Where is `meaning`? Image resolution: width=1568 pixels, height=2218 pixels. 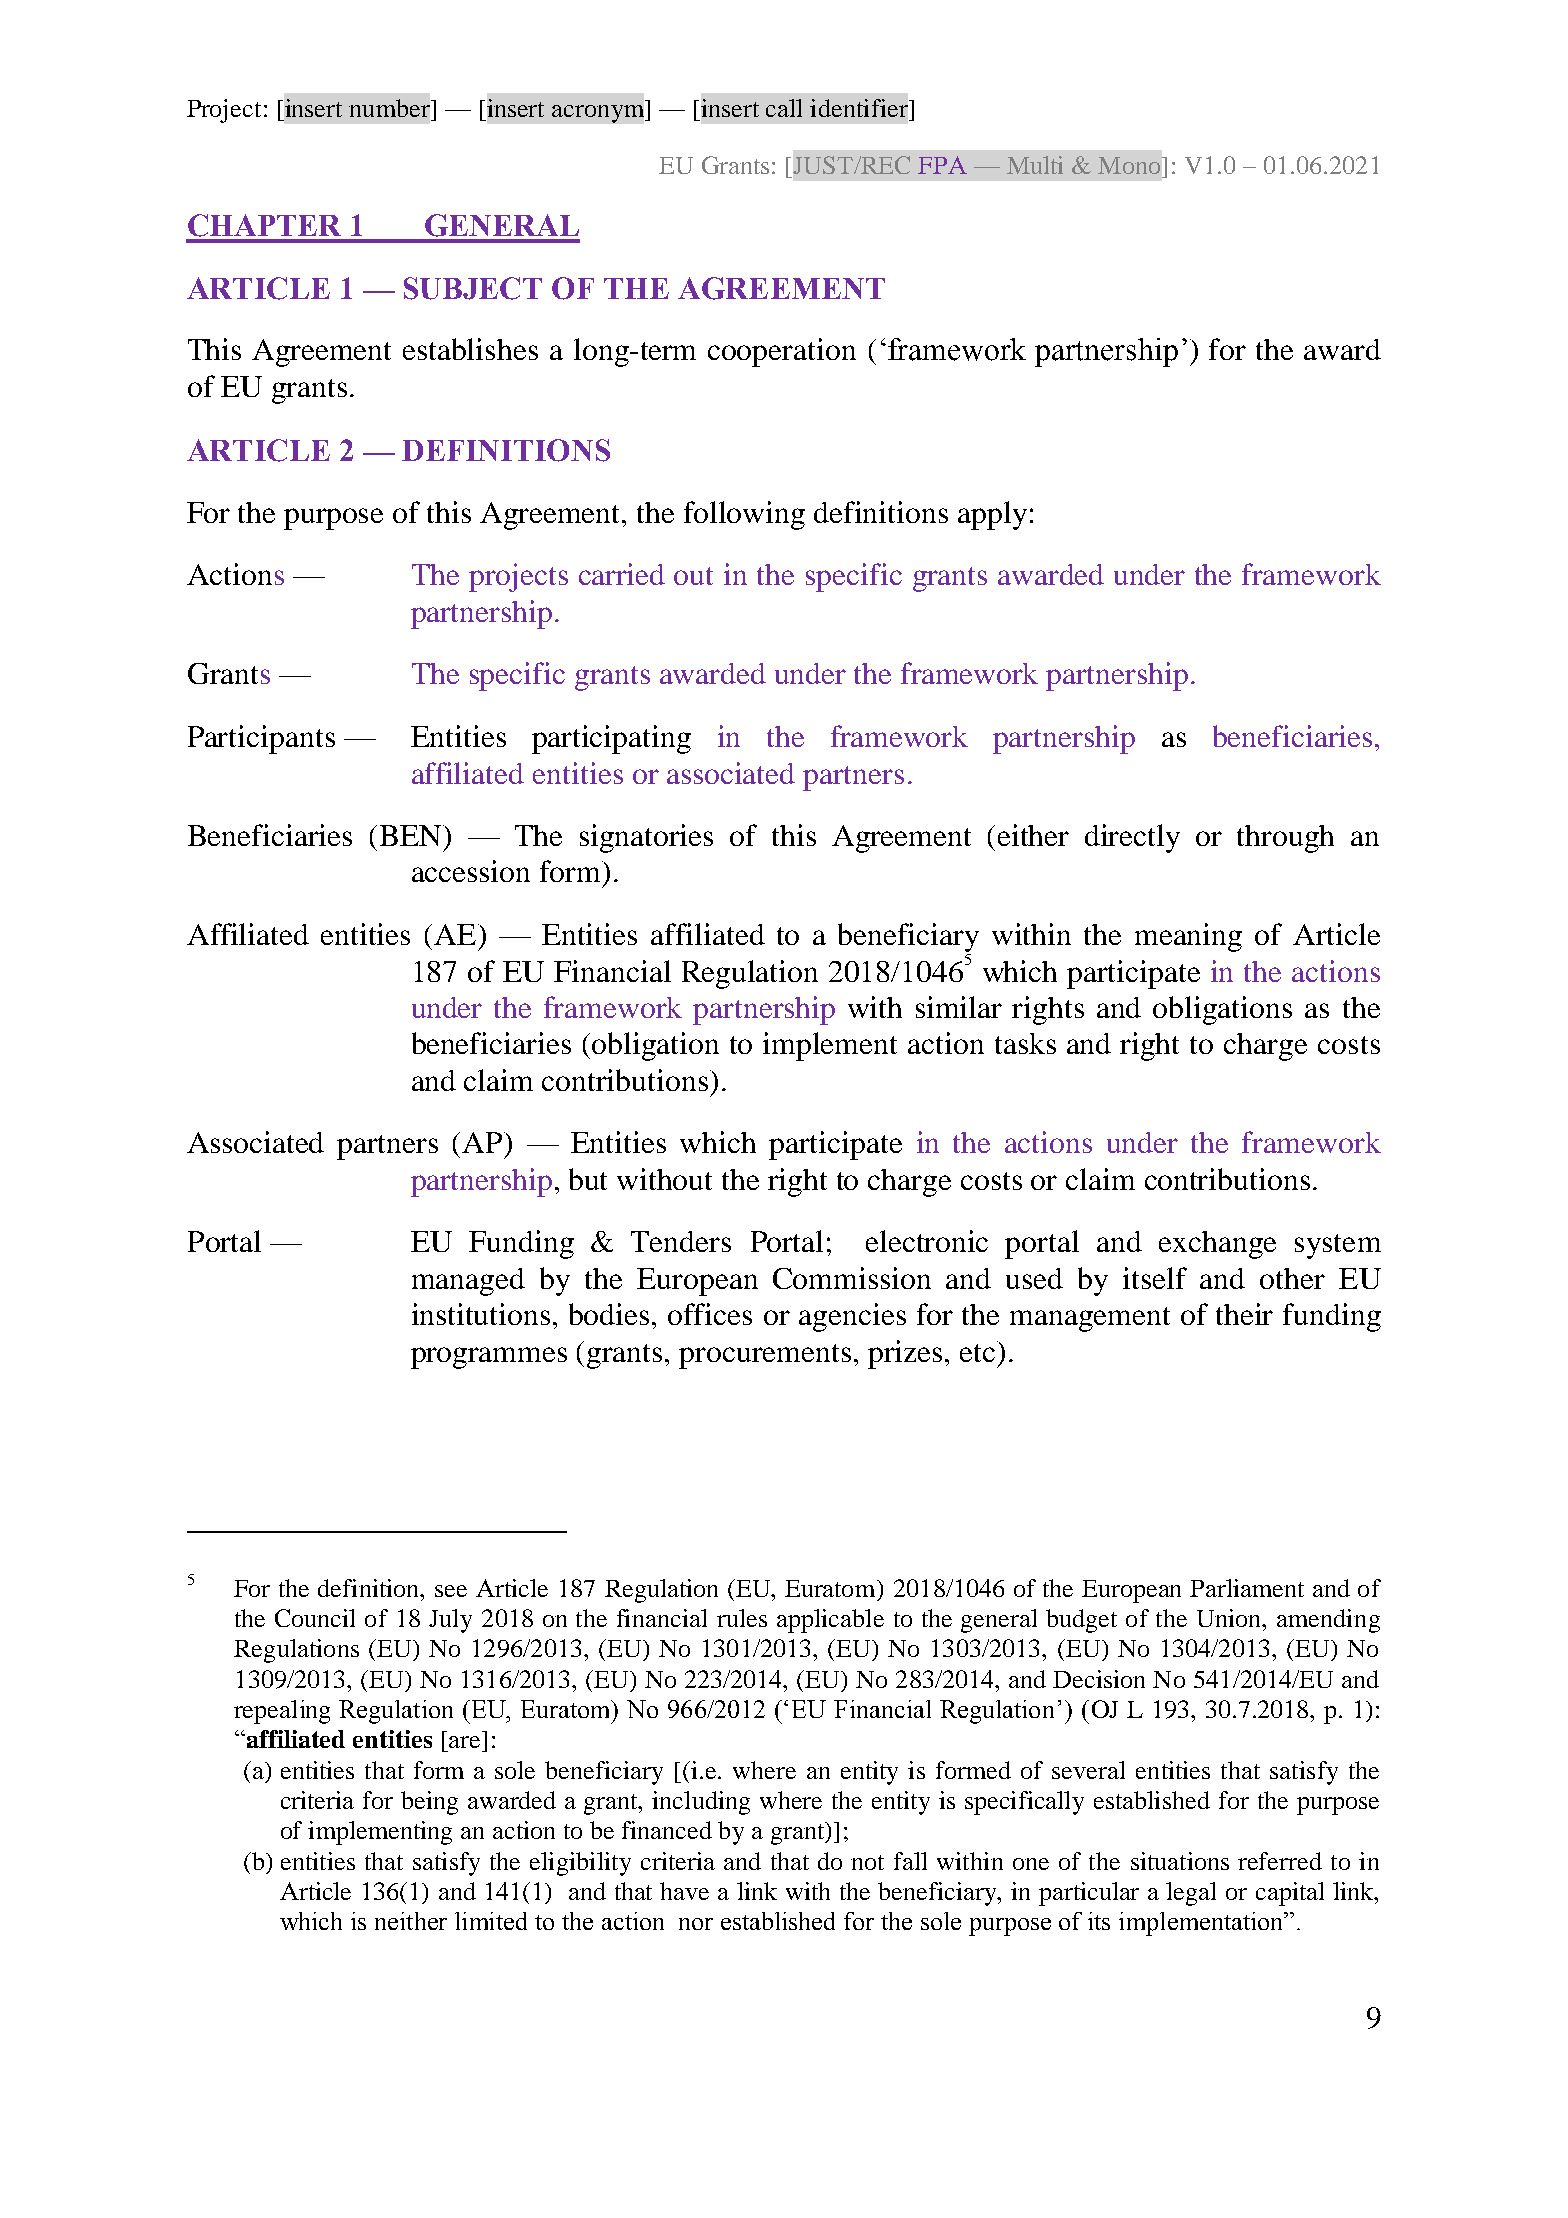
meaning is located at coordinates (1188, 937).
